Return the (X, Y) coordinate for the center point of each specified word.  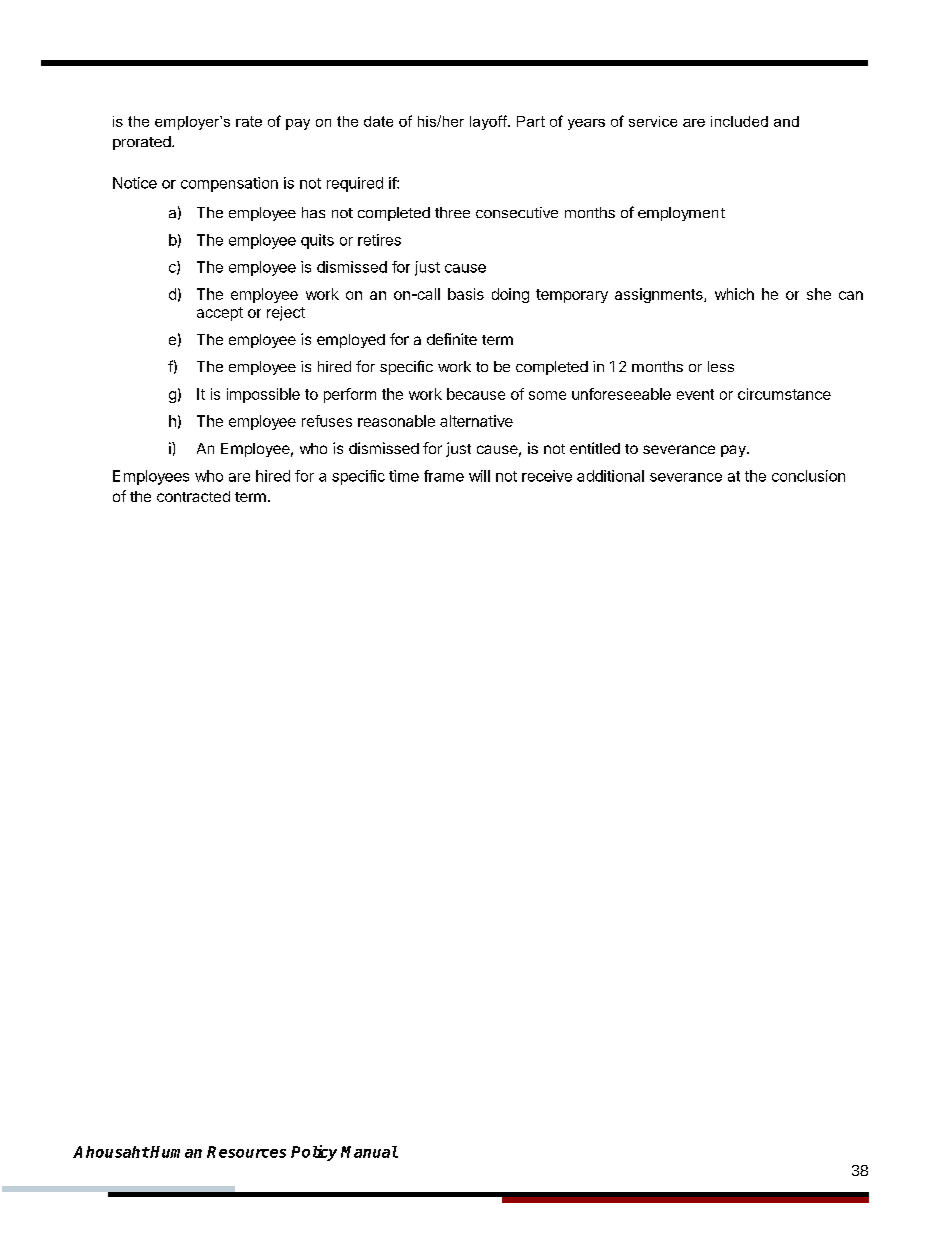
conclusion (808, 476)
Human (175, 1152)
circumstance (784, 394)
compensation (229, 184)
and (786, 121)
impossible (263, 395)
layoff (490, 122)
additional (610, 476)
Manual (369, 1152)
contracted (193, 496)
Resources (246, 1152)
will (479, 476)
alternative (476, 421)
